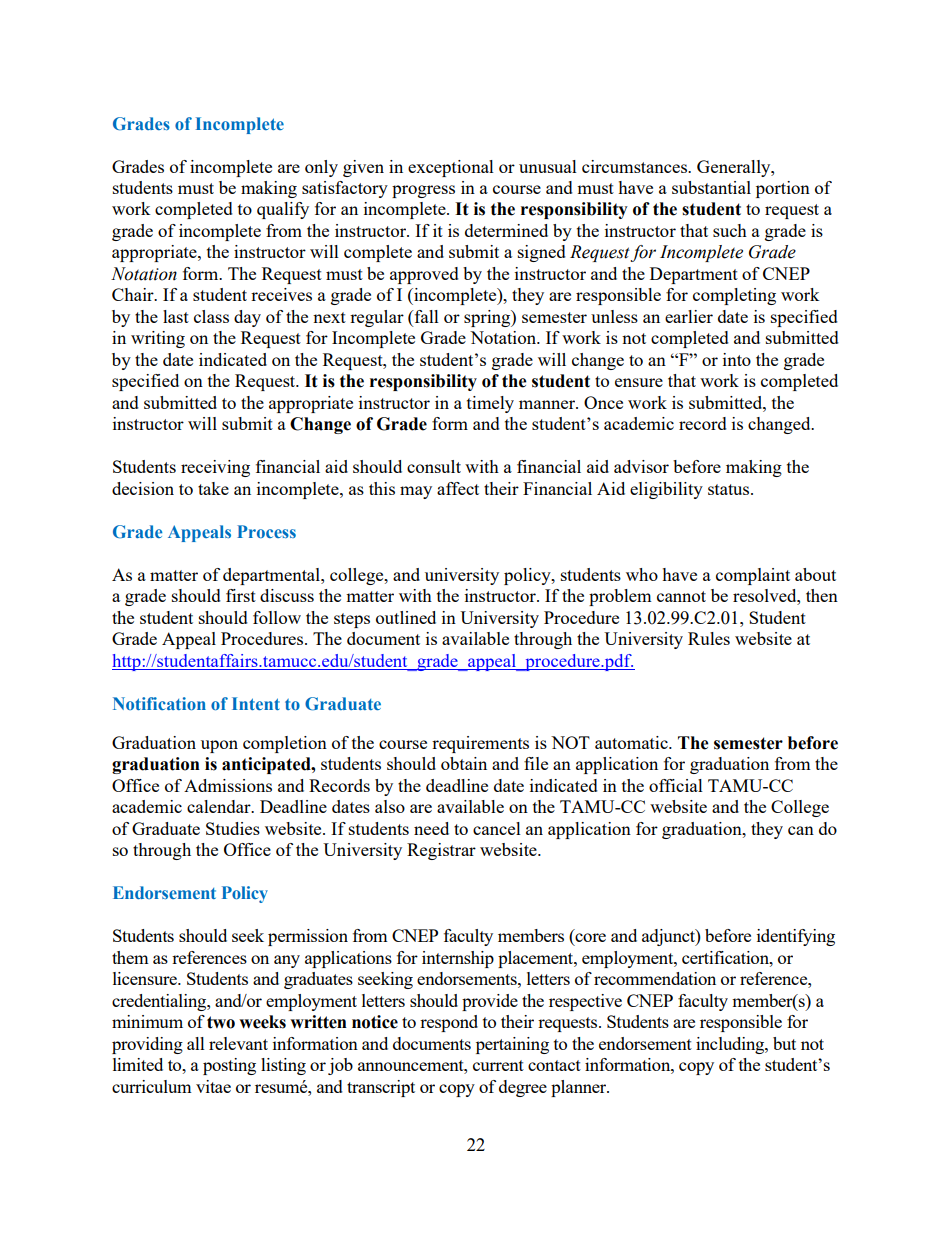 Image resolution: width=952 pixels, height=1233 pixels. What do you see at coordinates (283, 210) in the document?
I see `qualify` at bounding box center [283, 210].
